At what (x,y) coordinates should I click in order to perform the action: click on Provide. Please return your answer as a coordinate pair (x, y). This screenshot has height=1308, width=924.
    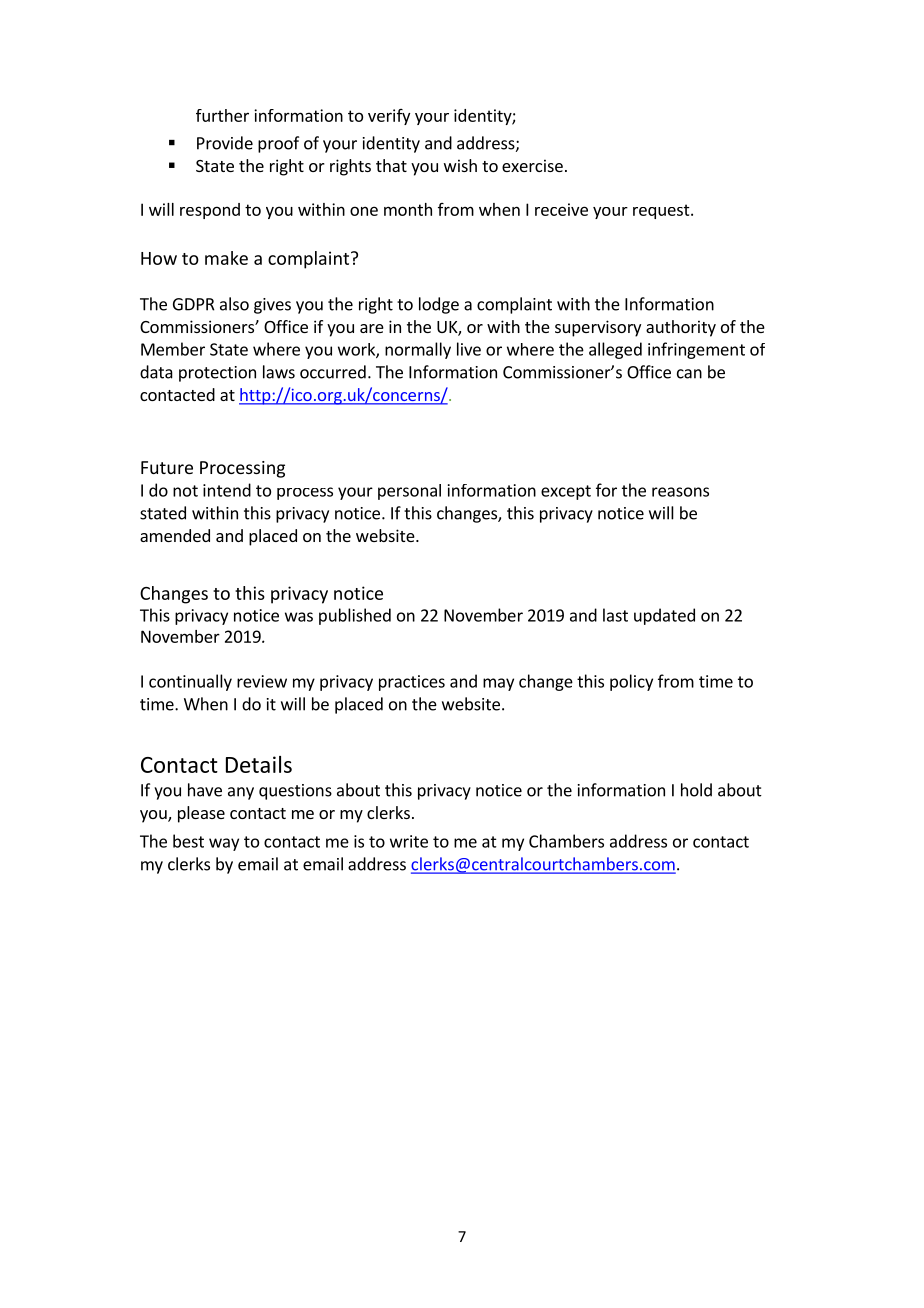
    Looking at the image, I should click on (225, 143).
